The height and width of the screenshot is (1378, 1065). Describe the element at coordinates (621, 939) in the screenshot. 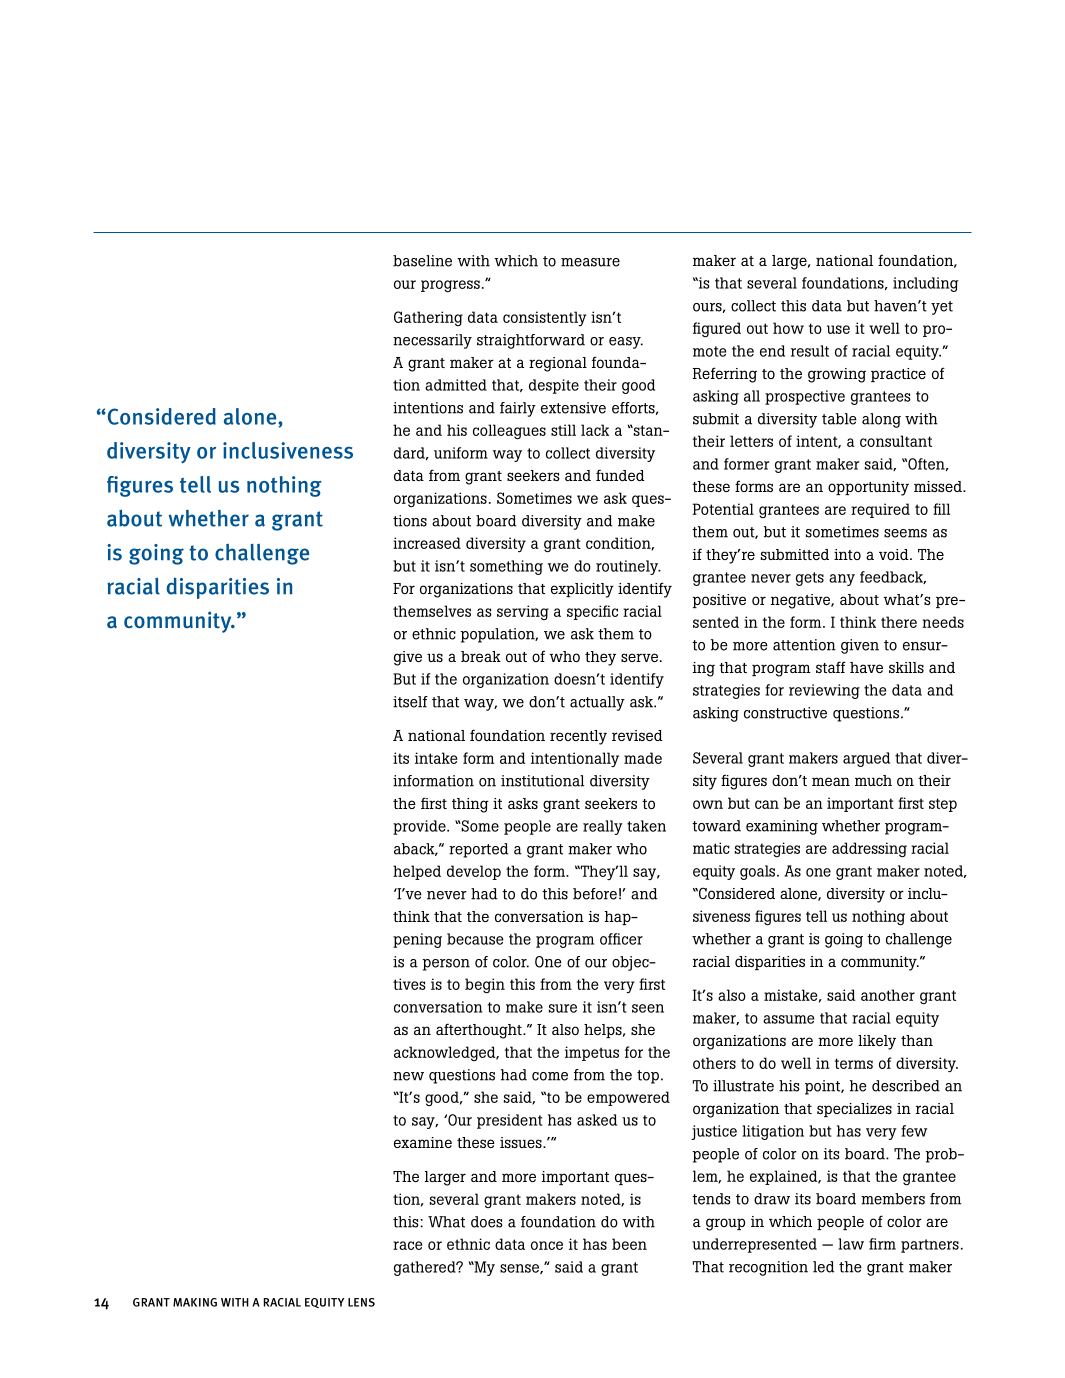

I see `officer` at that location.
